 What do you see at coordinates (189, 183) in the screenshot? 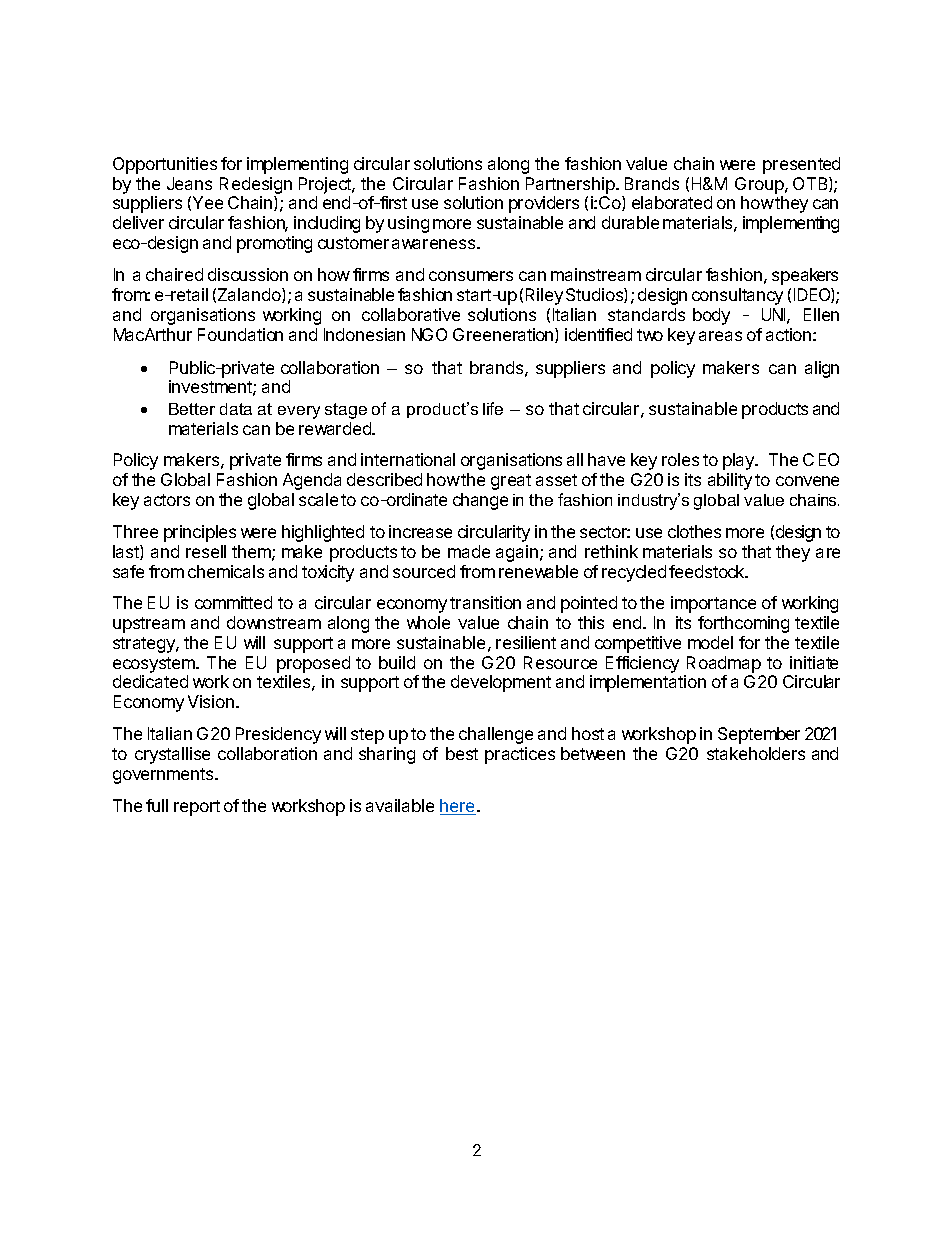
I see `Jeans` at bounding box center [189, 183].
